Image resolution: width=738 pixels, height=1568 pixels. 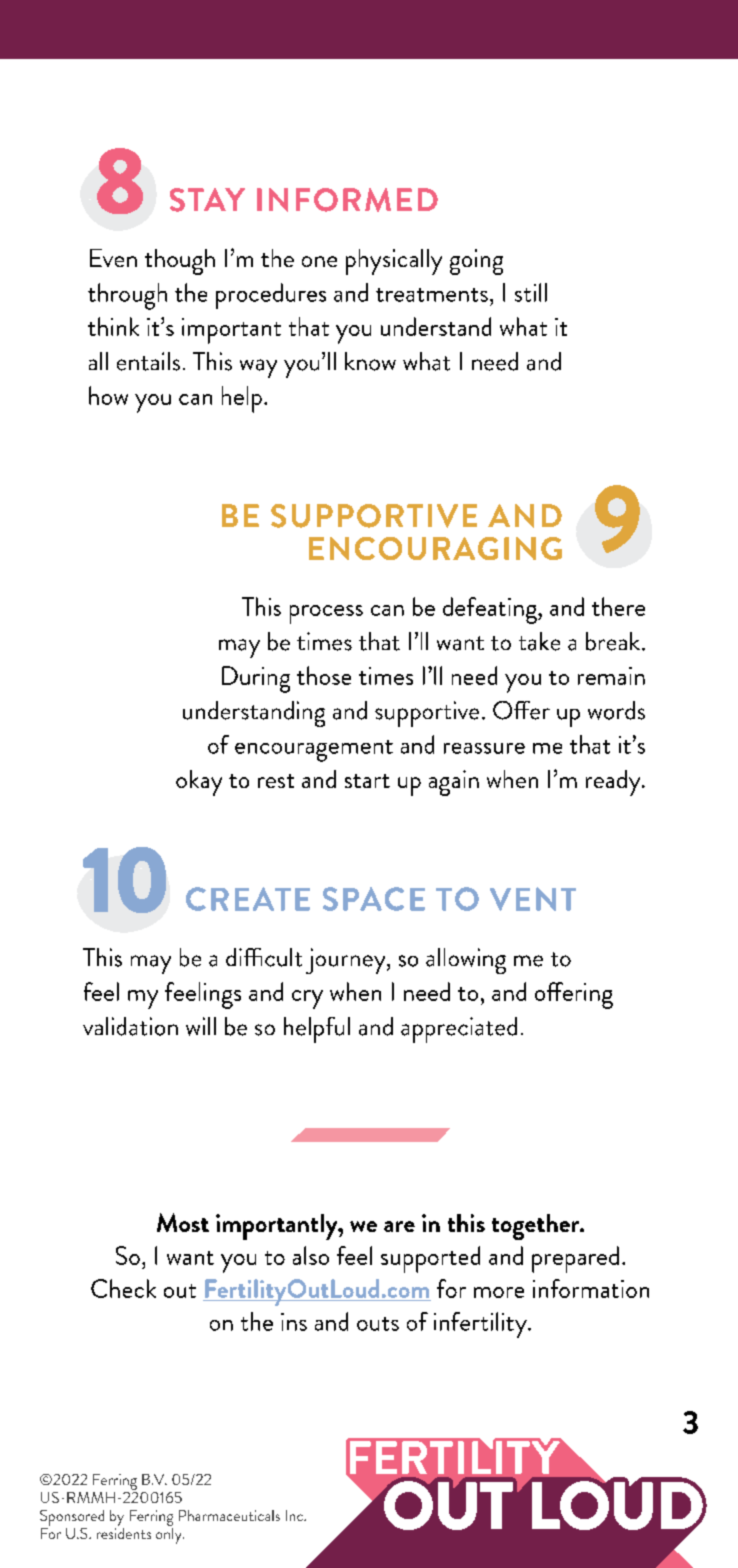 What do you see at coordinates (531, 292) in the image?
I see `still` at bounding box center [531, 292].
